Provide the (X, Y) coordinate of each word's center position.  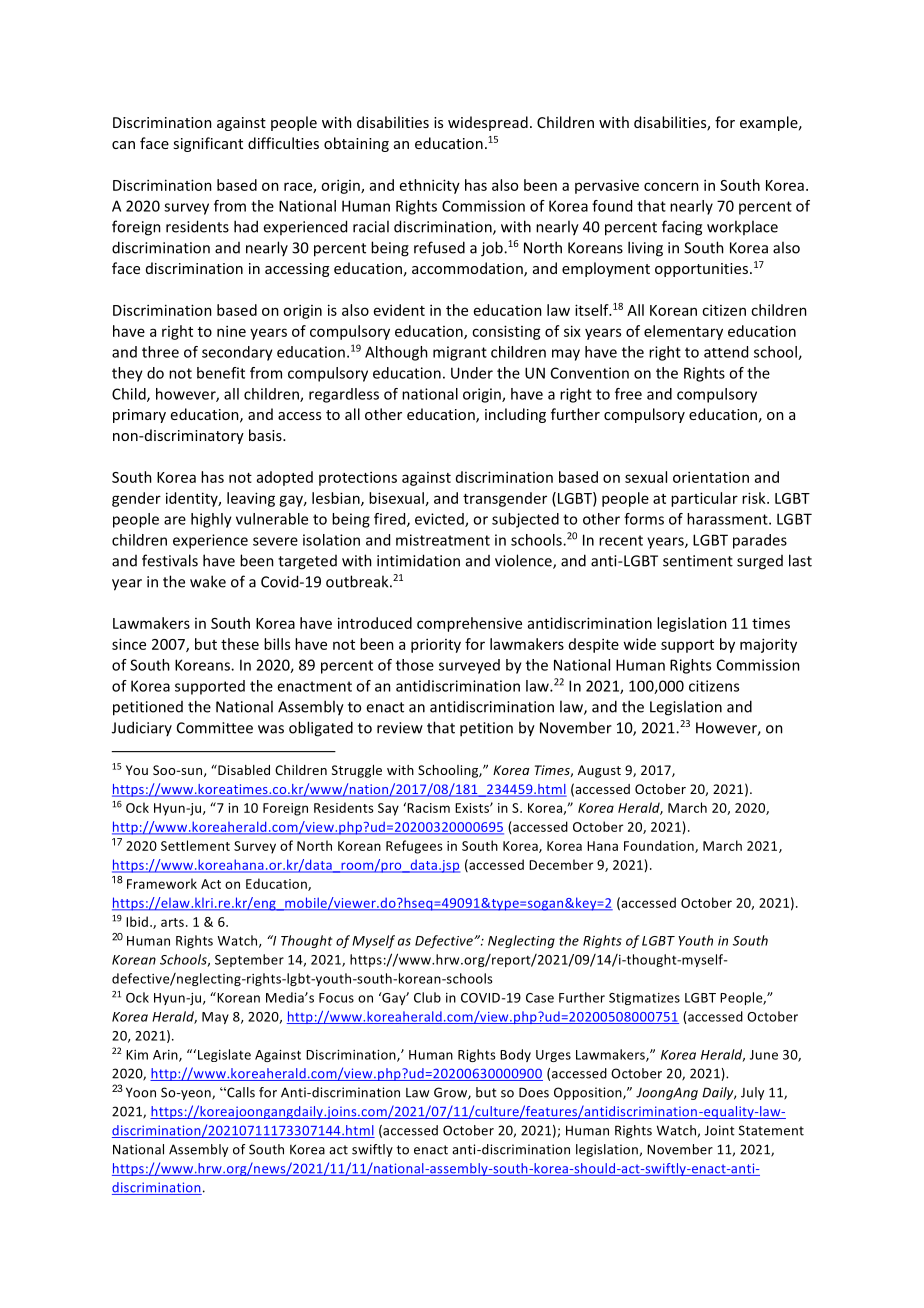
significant (208, 144)
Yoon (141, 1092)
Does (534, 1092)
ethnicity (430, 186)
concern (671, 186)
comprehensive (469, 624)
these (240, 644)
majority (768, 645)
